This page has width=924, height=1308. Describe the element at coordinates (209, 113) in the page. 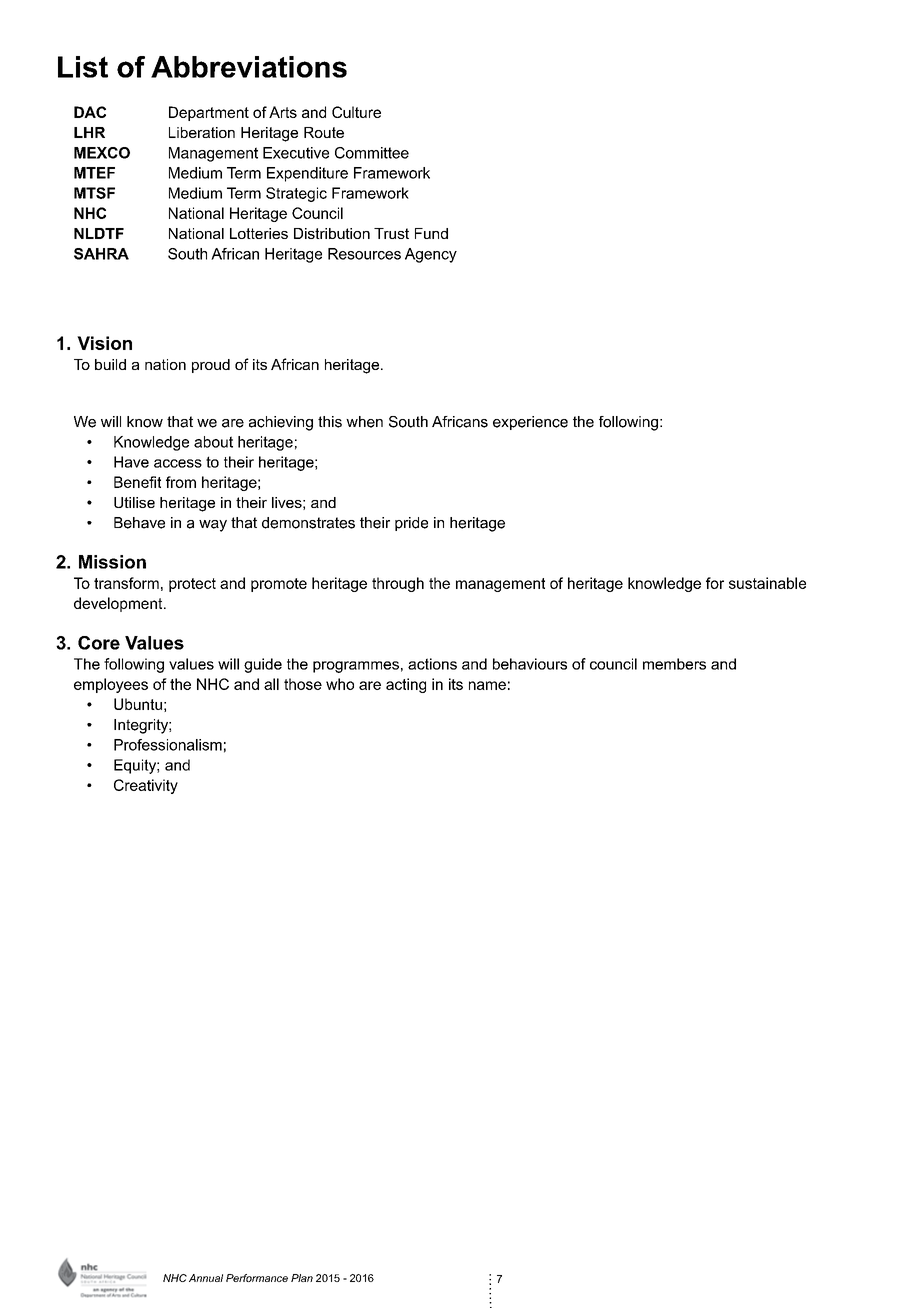

I see `Department` at that location.
